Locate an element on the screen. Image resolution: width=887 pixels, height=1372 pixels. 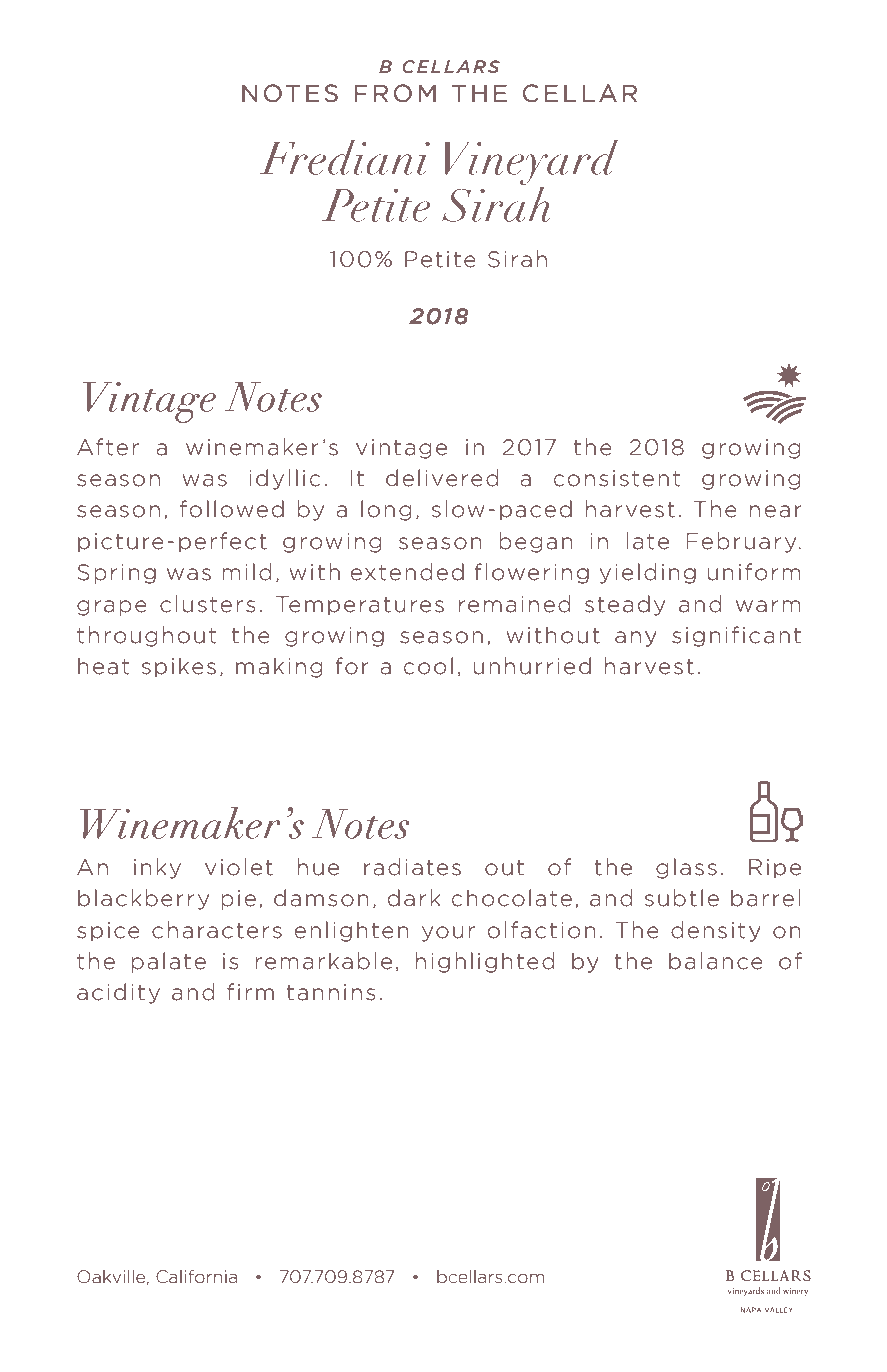
consistent is located at coordinates (617, 478).
